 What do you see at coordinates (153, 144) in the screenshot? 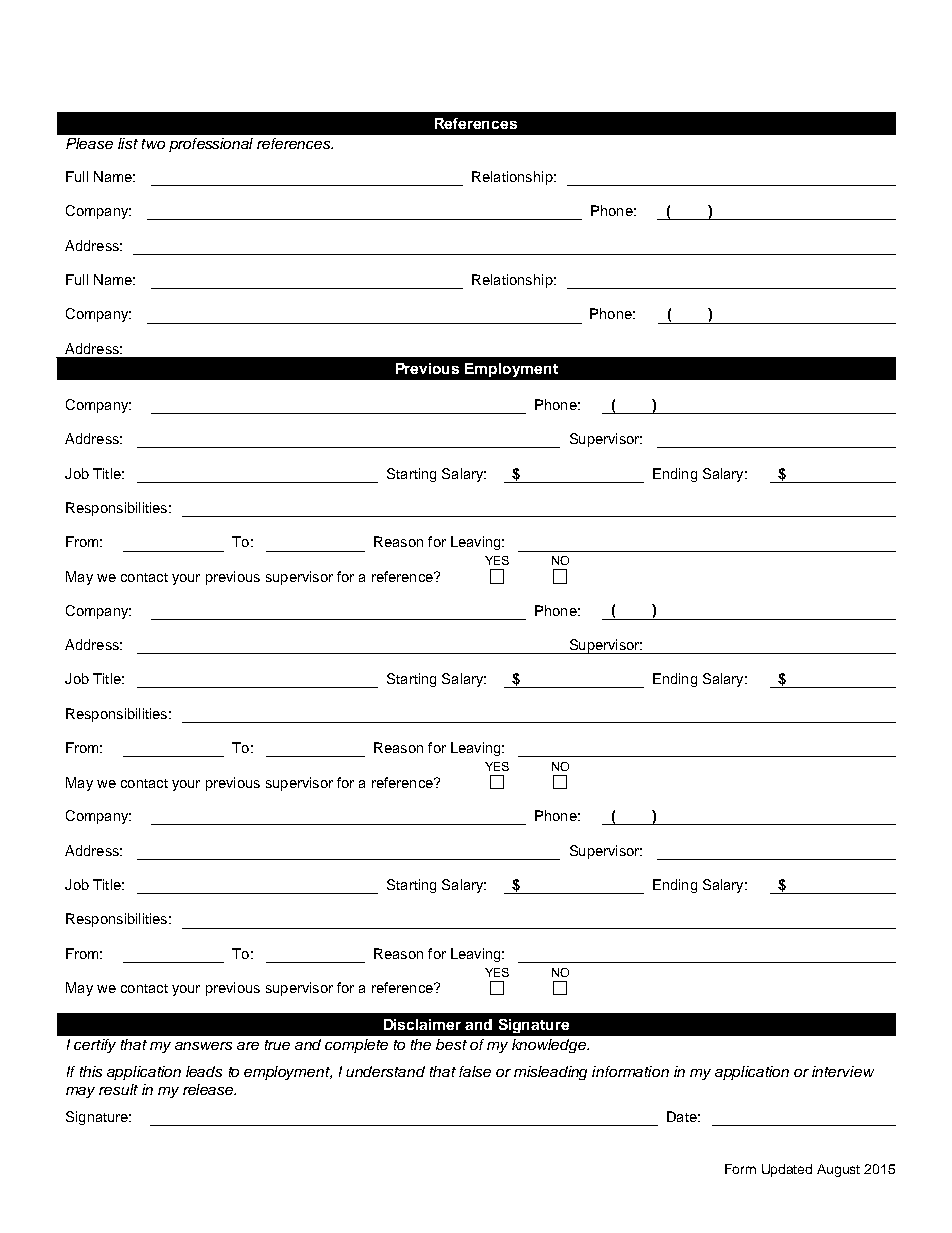
I see `two` at bounding box center [153, 144].
